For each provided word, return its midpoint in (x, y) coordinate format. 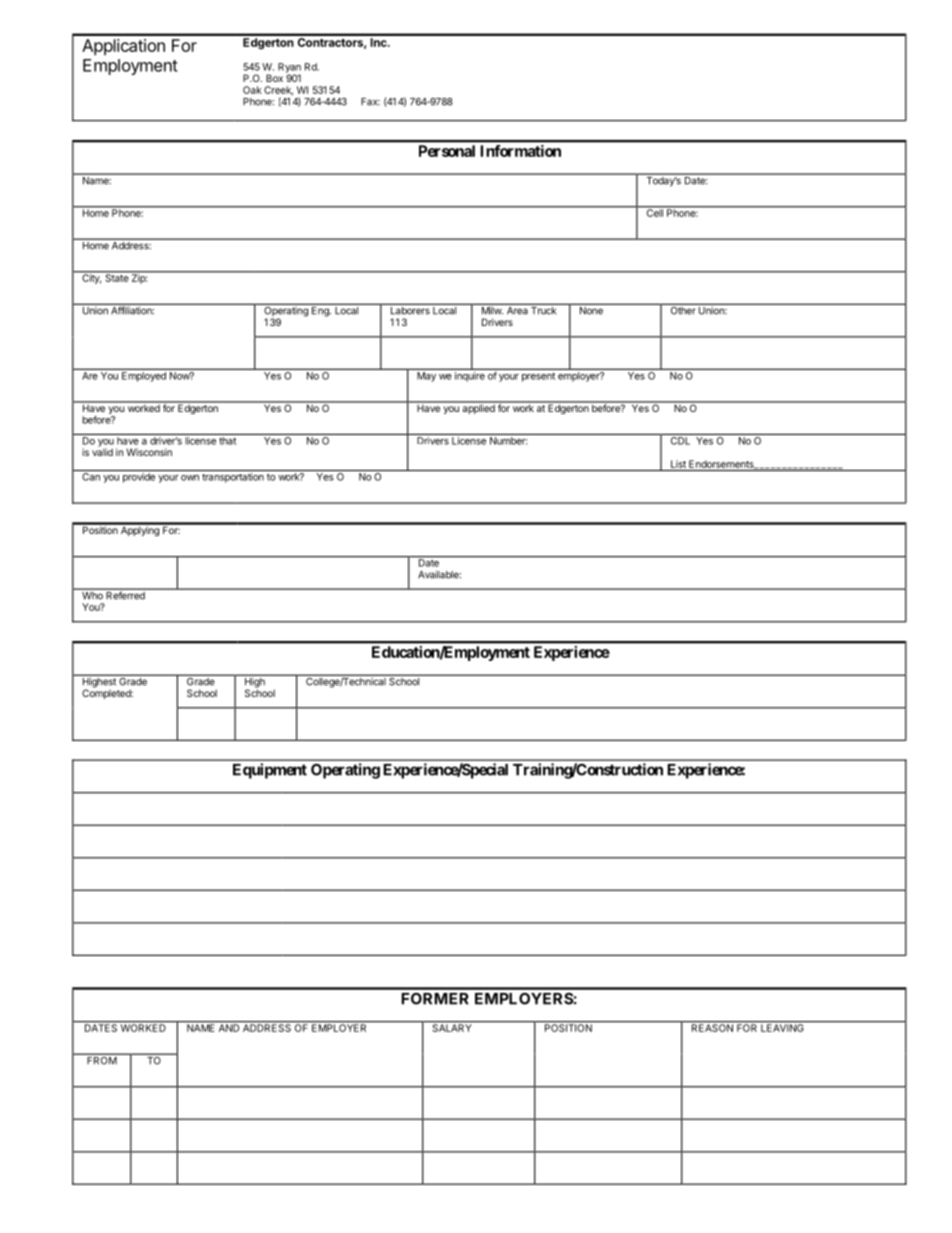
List (678, 464)
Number (508, 441)
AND (229, 1028)
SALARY (452, 1028)
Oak (252, 90)
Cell (654, 212)
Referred (125, 594)
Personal (447, 151)
